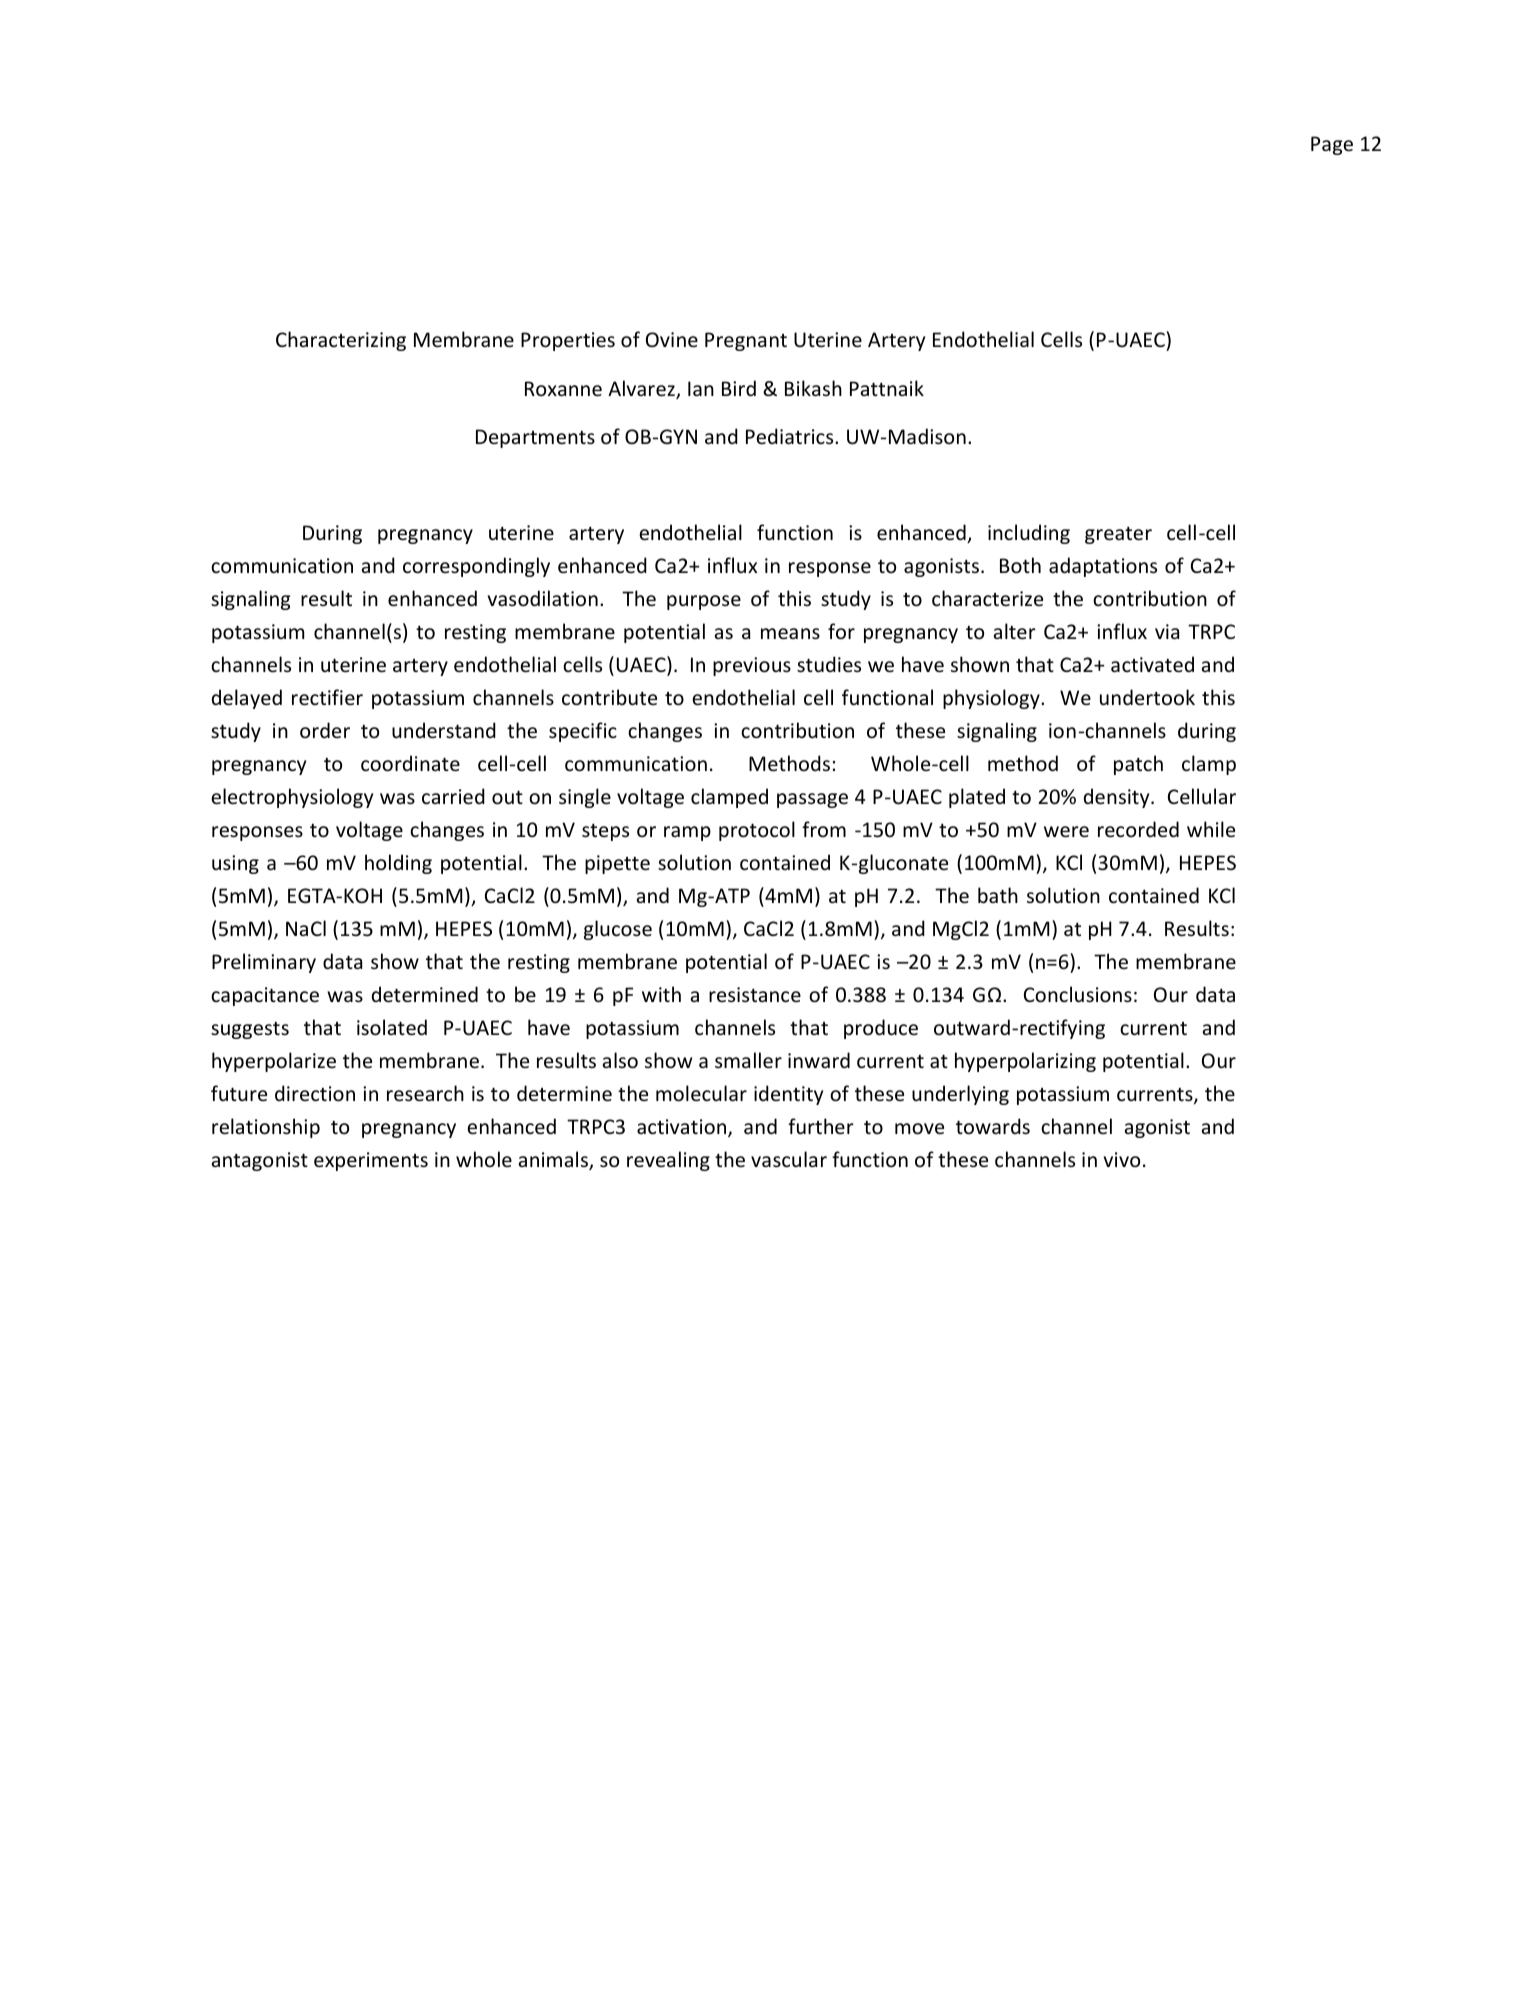 The width and height of the document is (1538, 1990). Describe the element at coordinates (746, 341) in the document. I see `Pregnant` at that location.
